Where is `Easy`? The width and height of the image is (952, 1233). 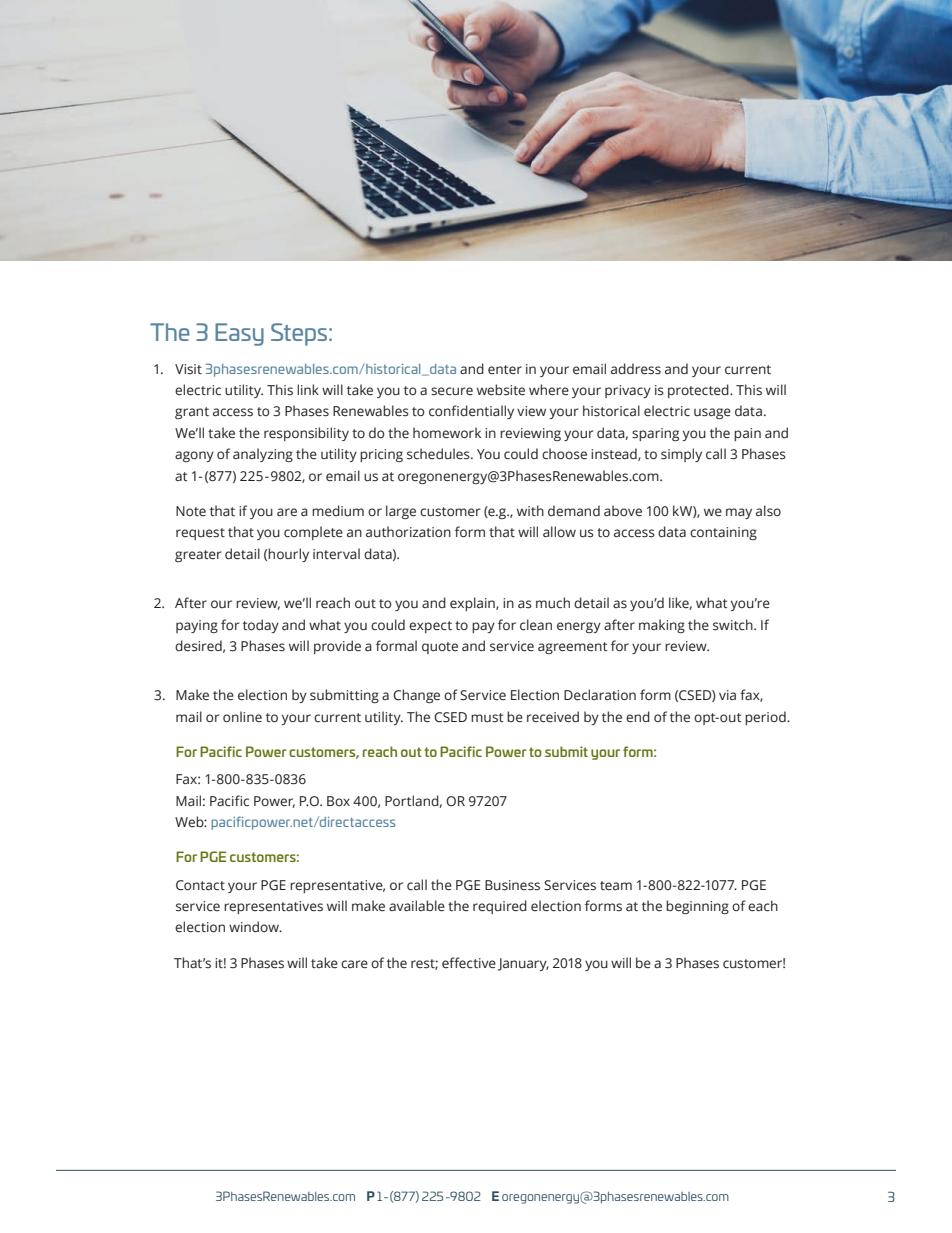 Easy is located at coordinates (239, 334).
